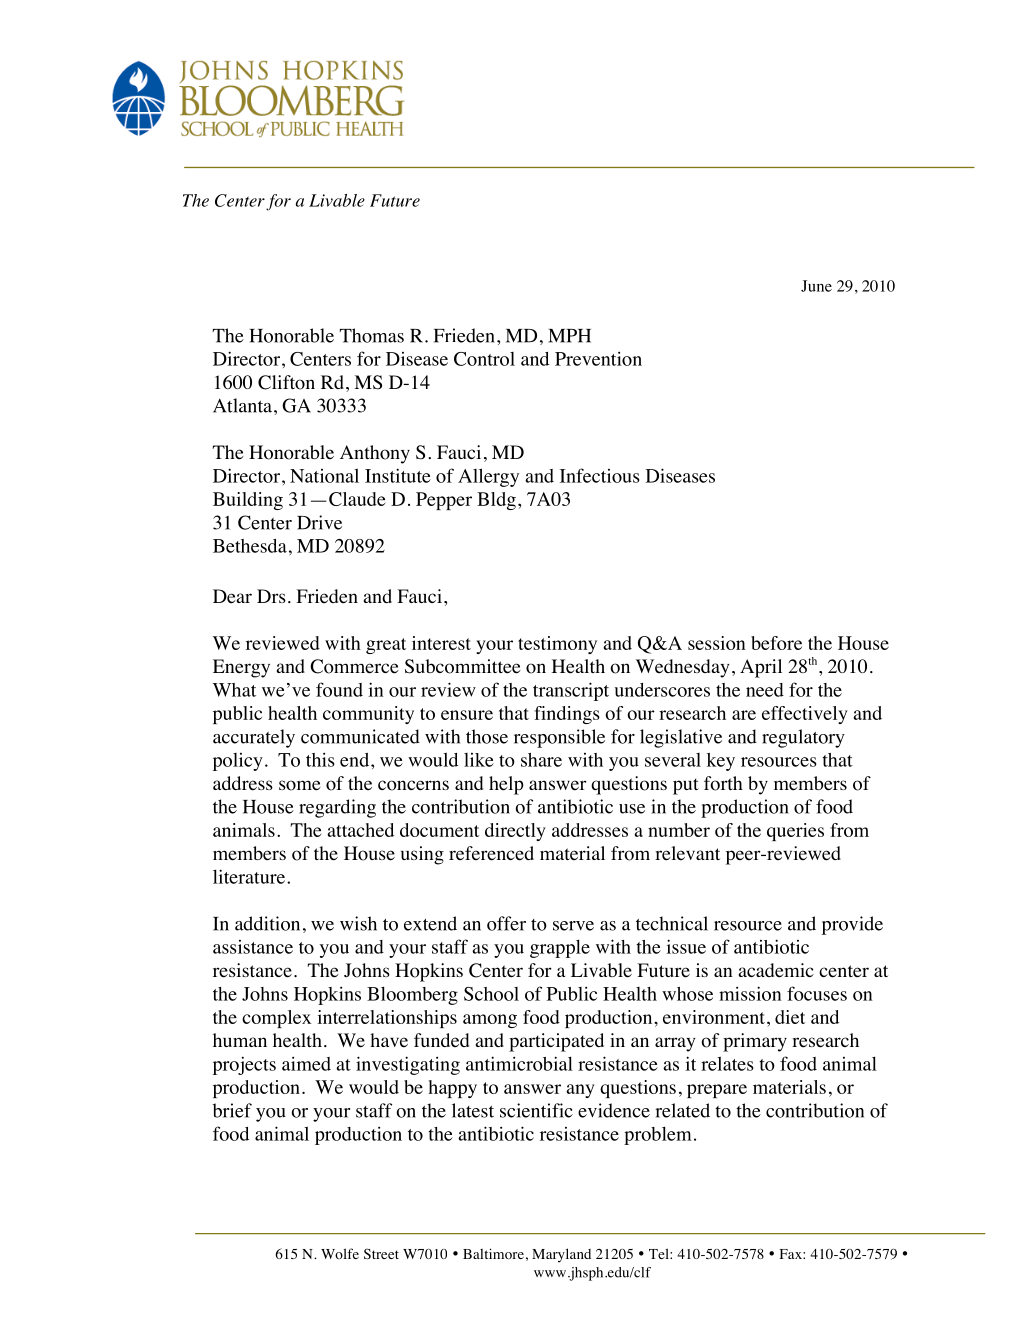 The width and height of the screenshot is (1032, 1336). I want to click on MPH, so click(569, 336).
